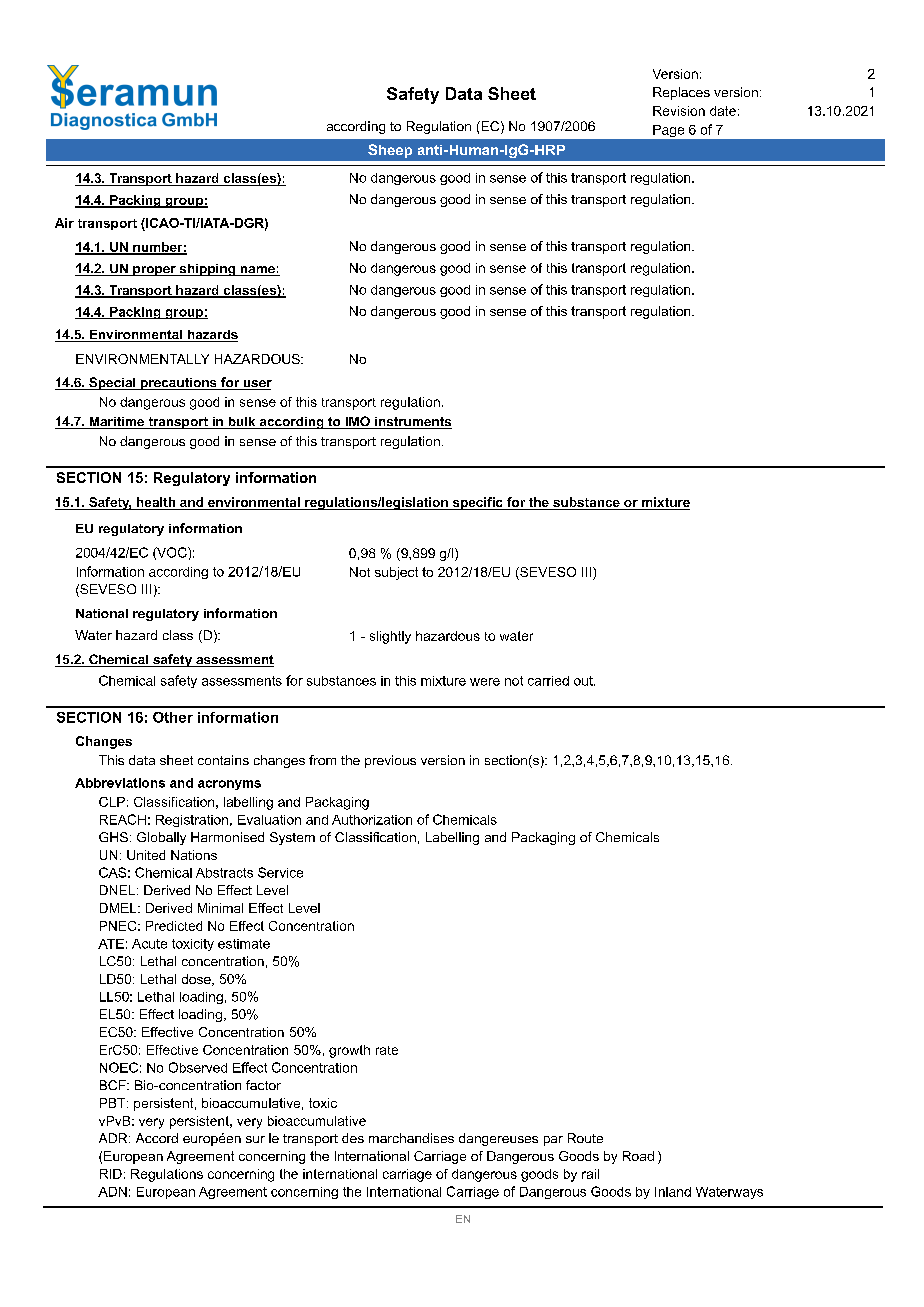 Image resolution: width=924 pixels, height=1307 pixels. I want to click on Air, so click(64, 223).
